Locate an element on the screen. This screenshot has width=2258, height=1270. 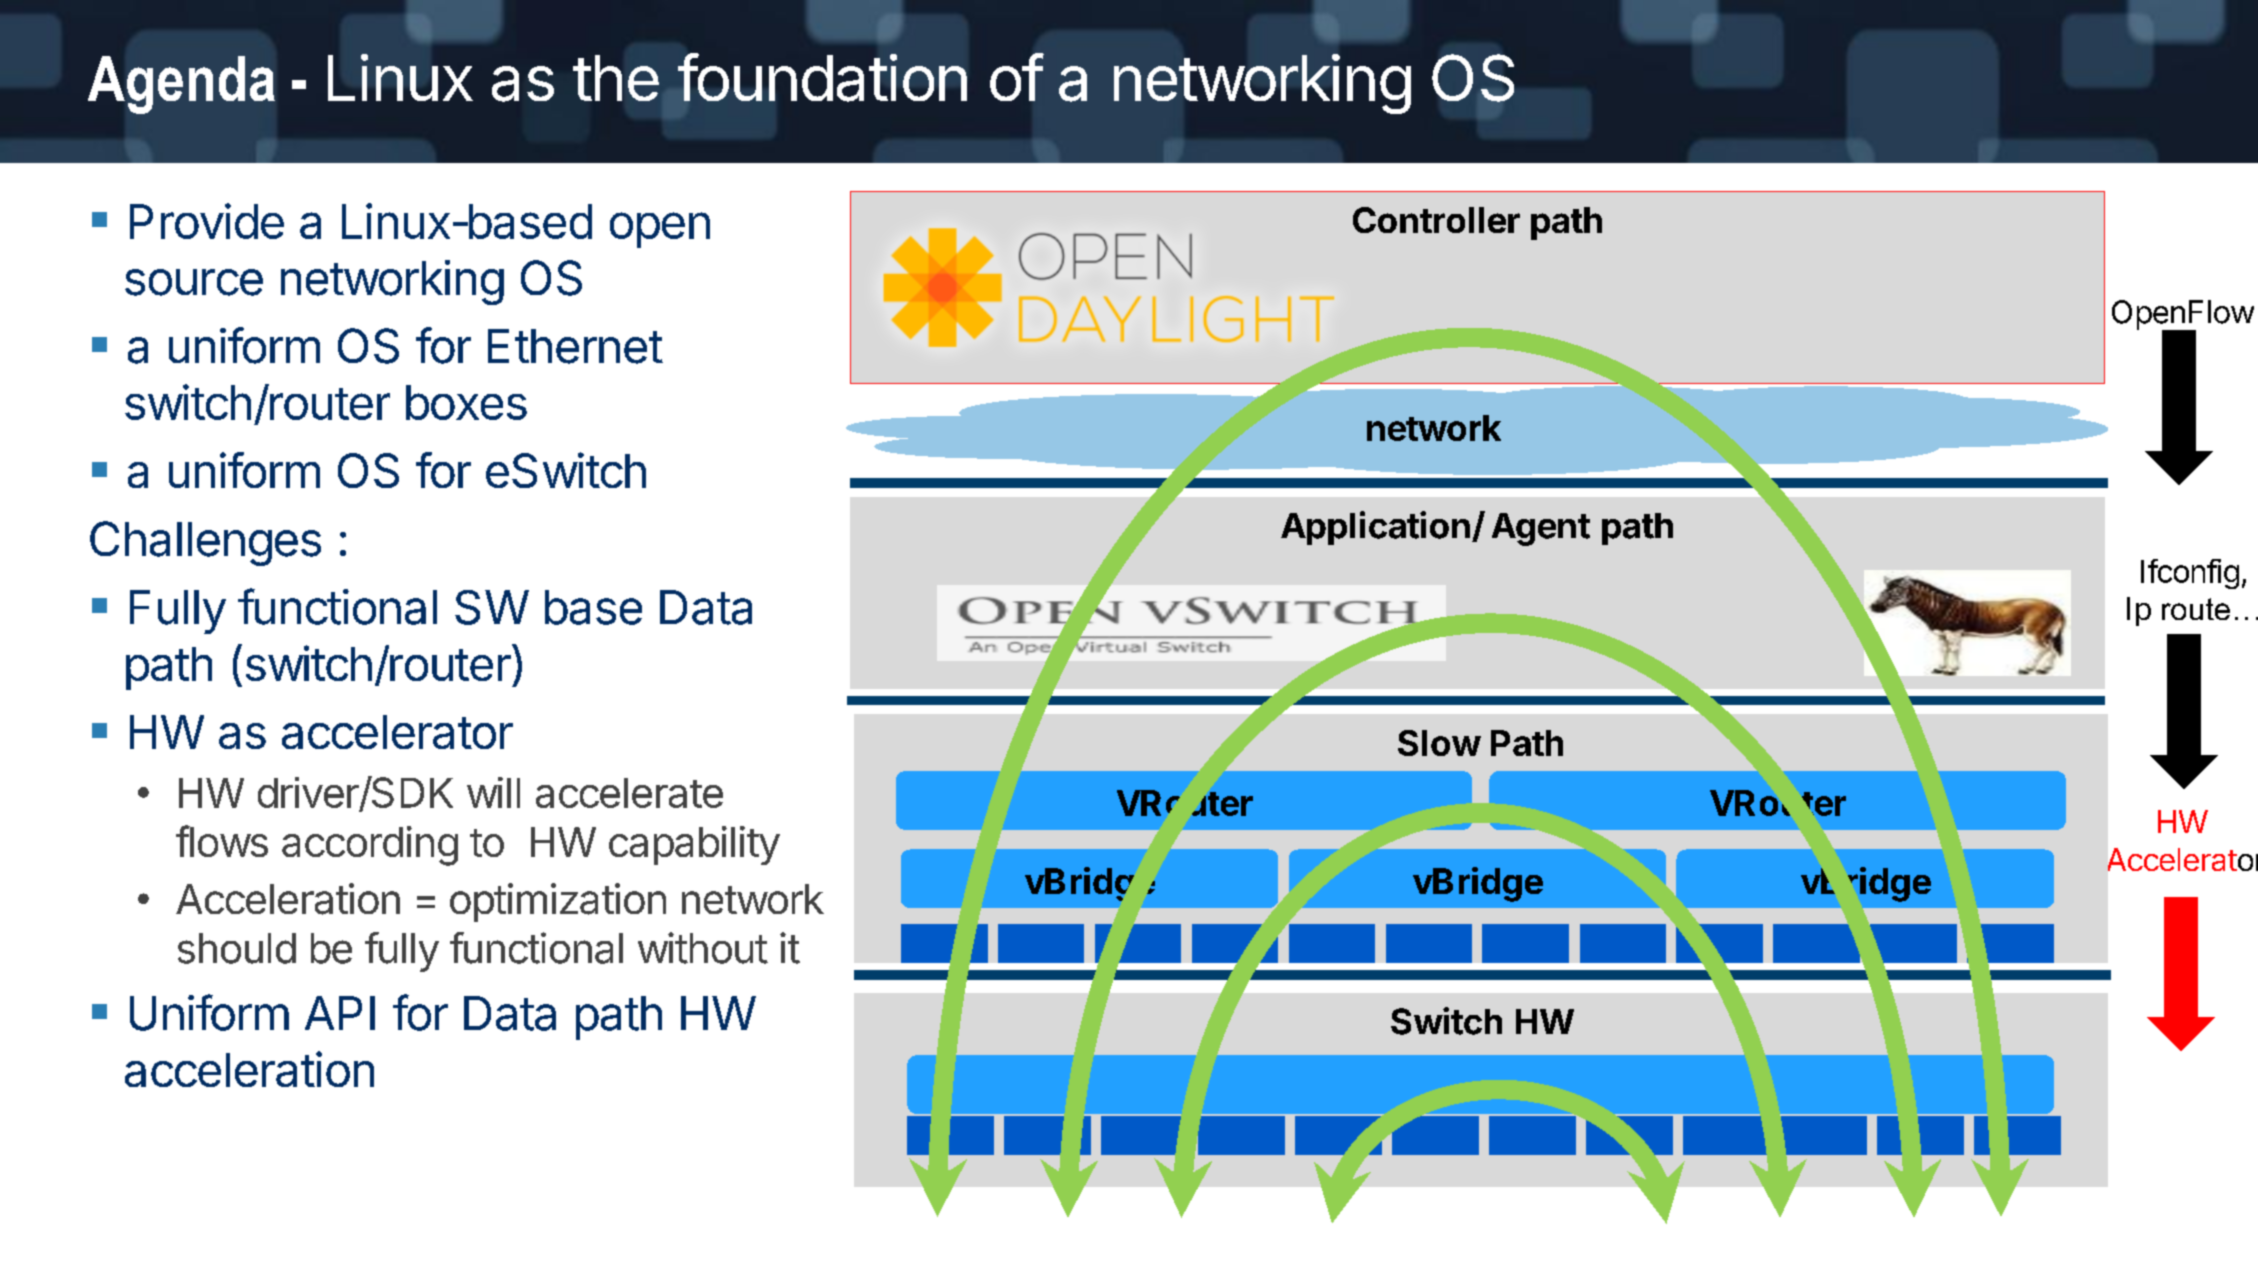
Agenda is located at coordinates (181, 85).
